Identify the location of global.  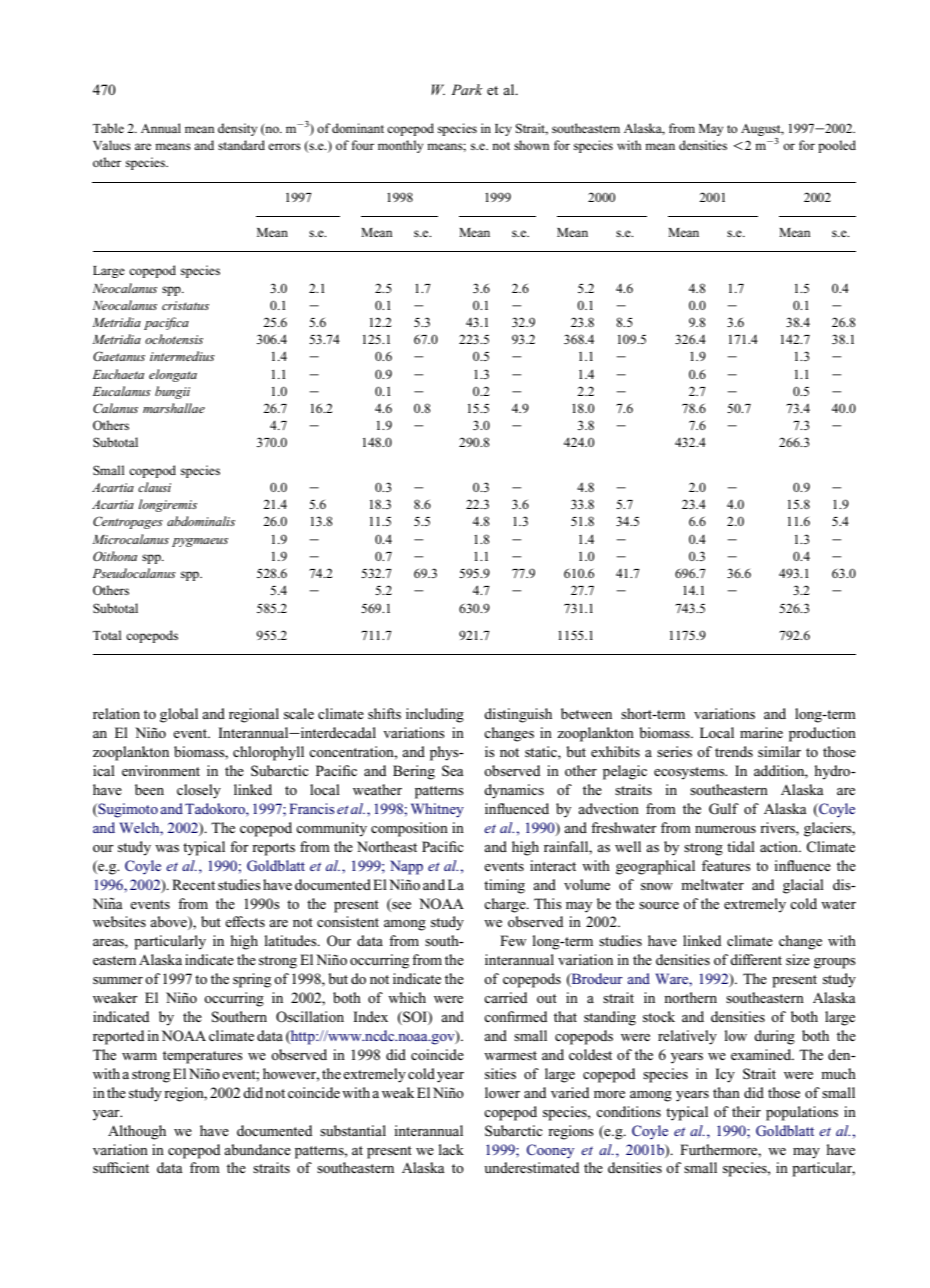
(179, 715).
